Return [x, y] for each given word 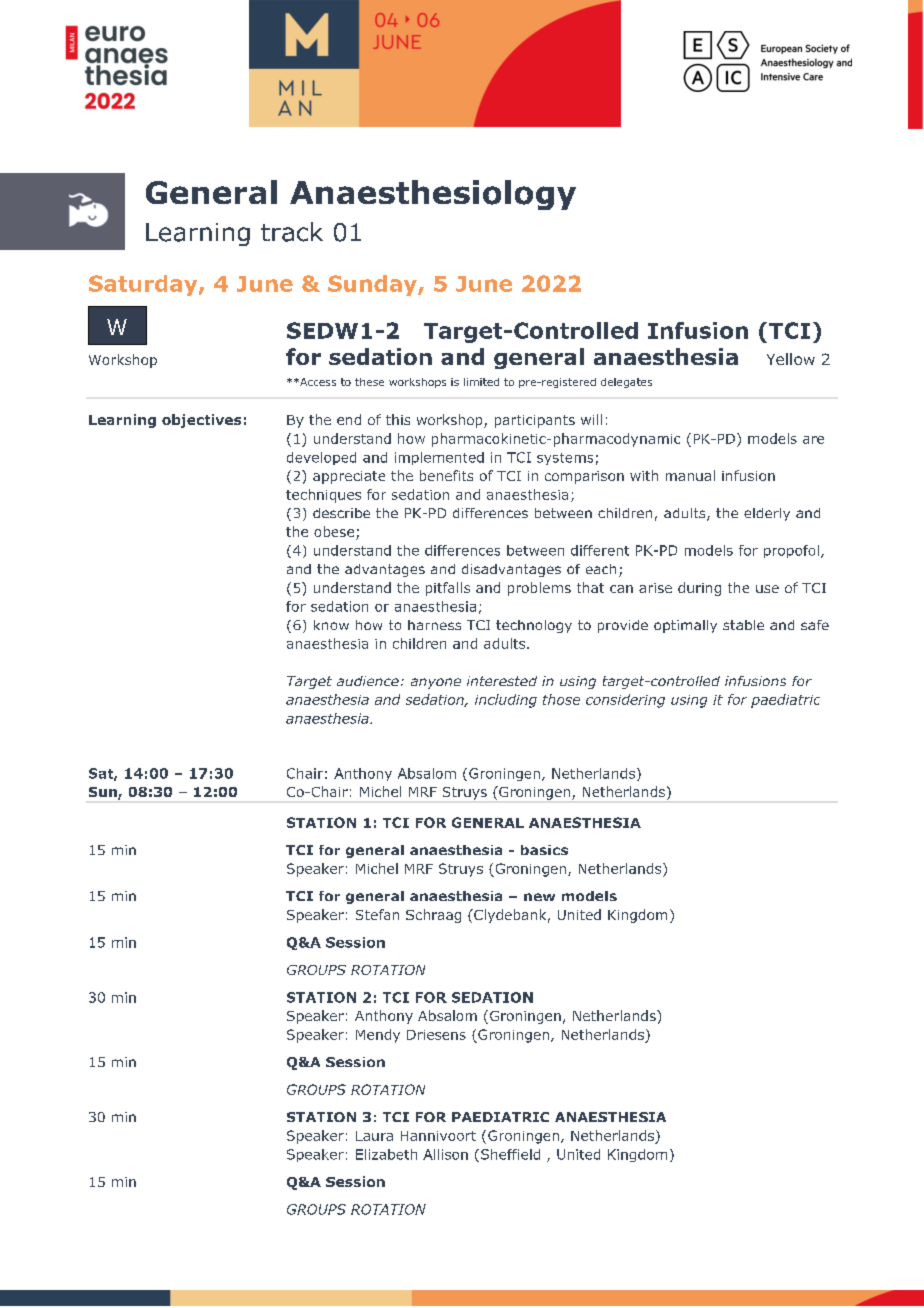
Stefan [377, 914]
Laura [374, 1136]
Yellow [791, 359]
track [292, 232]
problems [539, 589]
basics [544, 850]
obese [334, 531]
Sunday [373, 285]
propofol [791, 551]
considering [625, 701]
